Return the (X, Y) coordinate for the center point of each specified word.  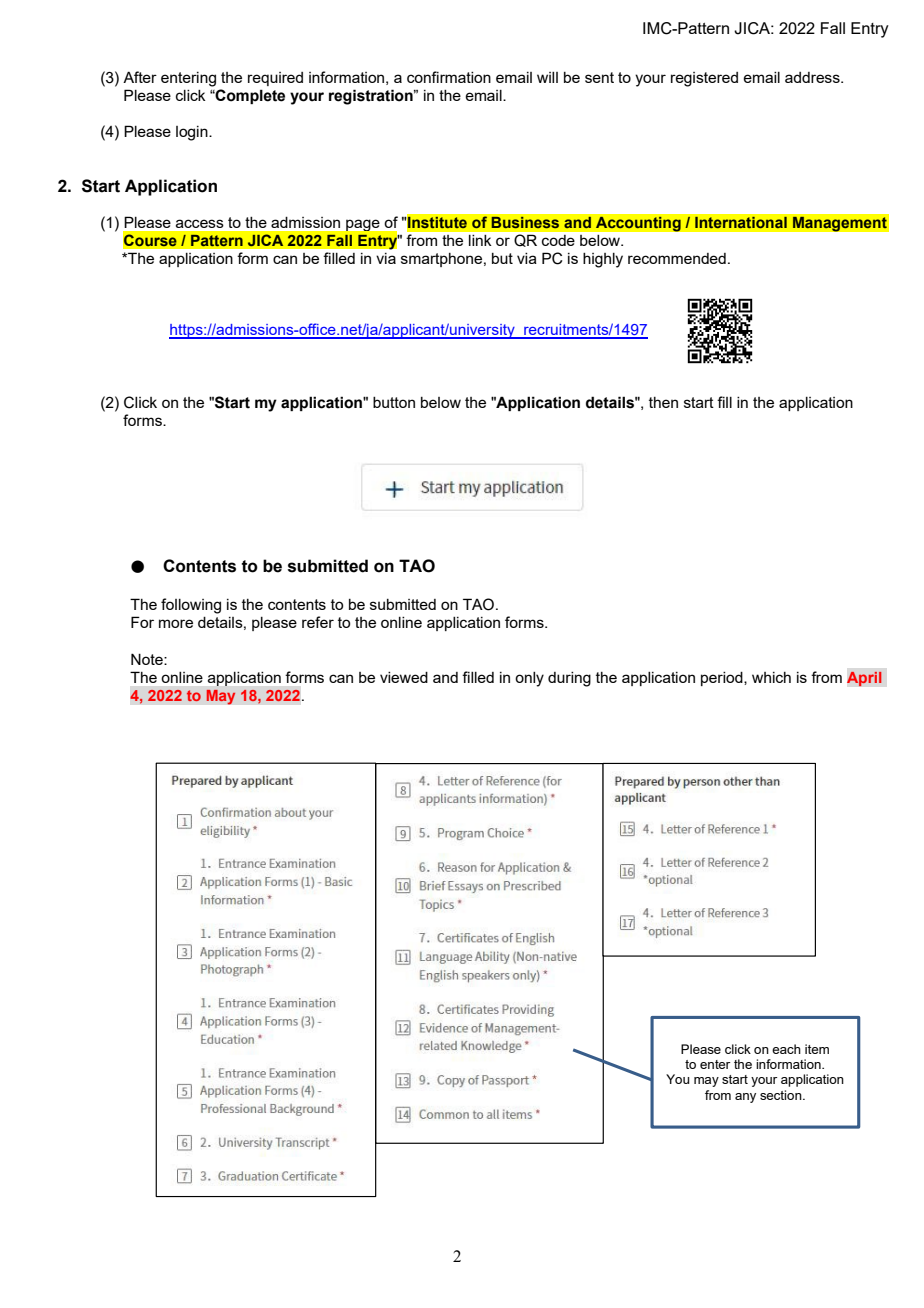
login (193, 133)
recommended (677, 258)
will (547, 77)
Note (148, 659)
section (782, 1095)
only (529, 679)
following (191, 606)
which (771, 677)
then (663, 402)
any (745, 1098)
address (813, 77)
